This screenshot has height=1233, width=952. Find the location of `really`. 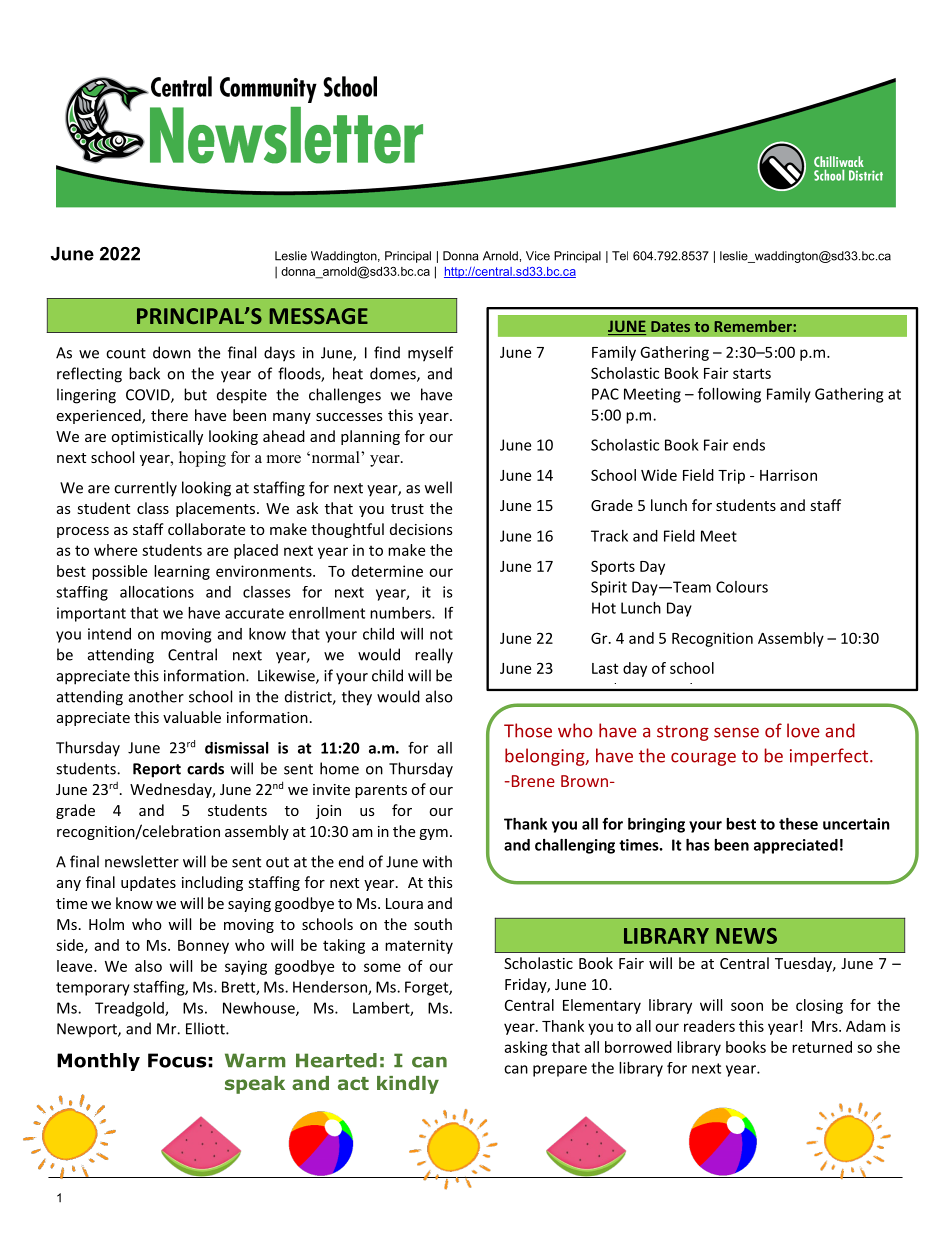

really is located at coordinates (434, 656).
